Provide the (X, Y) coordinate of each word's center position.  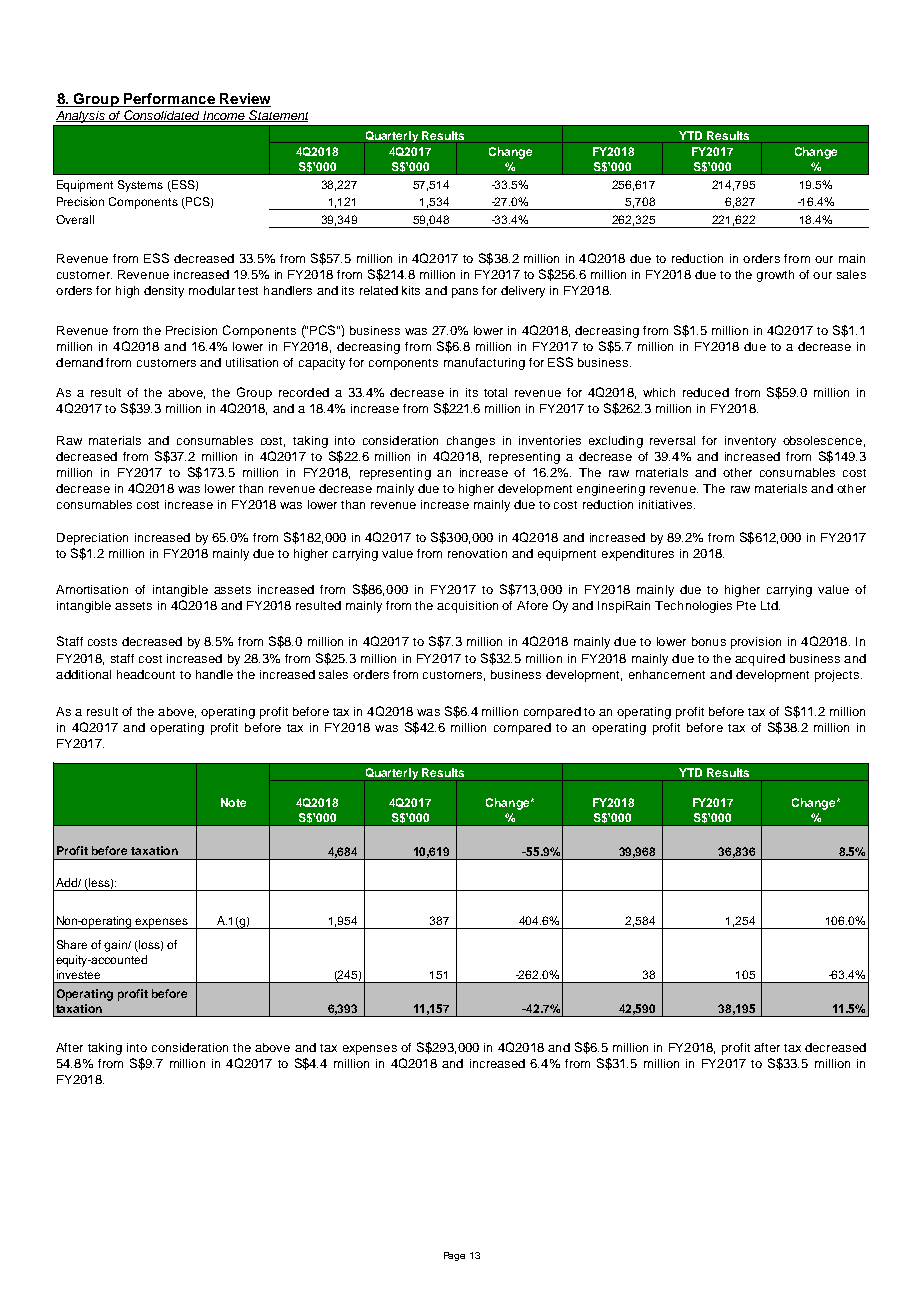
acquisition (467, 607)
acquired (760, 660)
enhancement (667, 674)
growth (775, 276)
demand (79, 362)
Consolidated (162, 116)
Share (72, 944)
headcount (146, 674)
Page (454, 1256)
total (495, 392)
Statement (278, 116)
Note (233, 802)
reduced (706, 392)
